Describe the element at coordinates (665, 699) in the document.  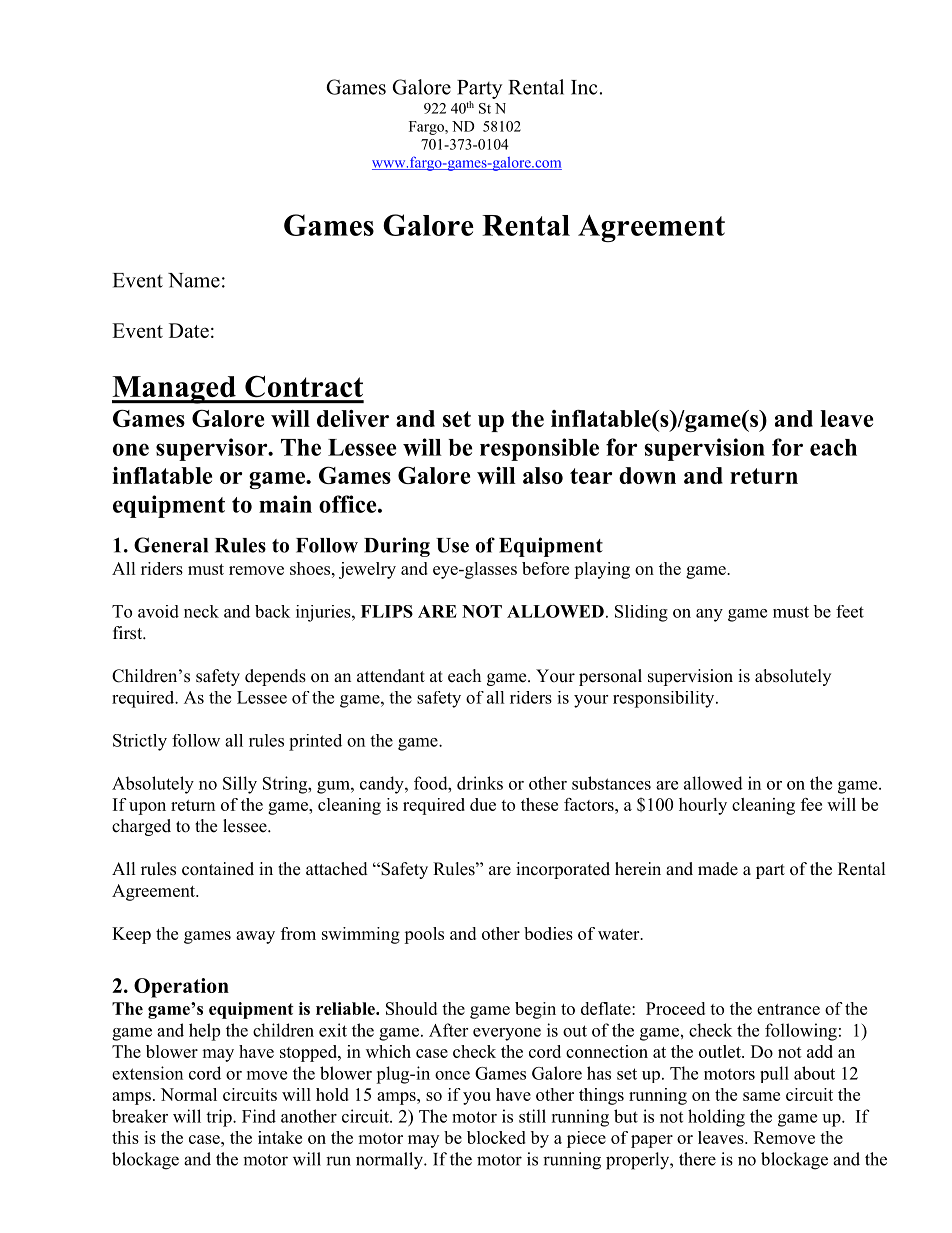
I see `responsibility` at that location.
